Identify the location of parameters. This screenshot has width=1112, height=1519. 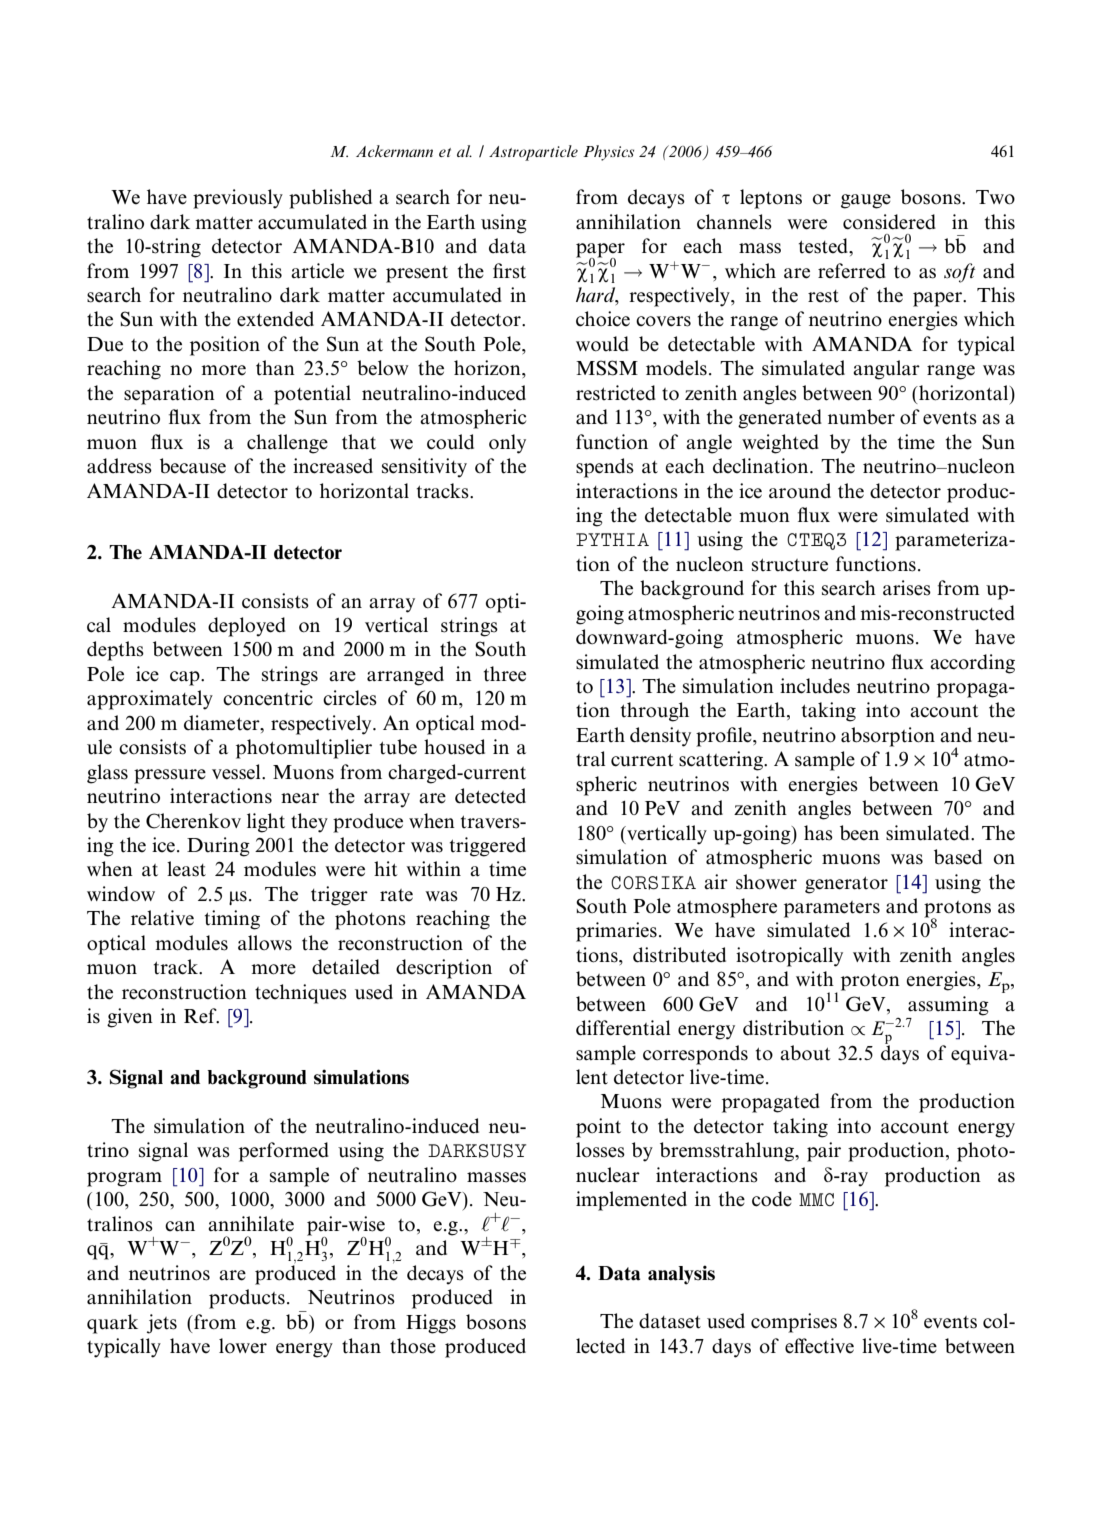
(832, 909).
